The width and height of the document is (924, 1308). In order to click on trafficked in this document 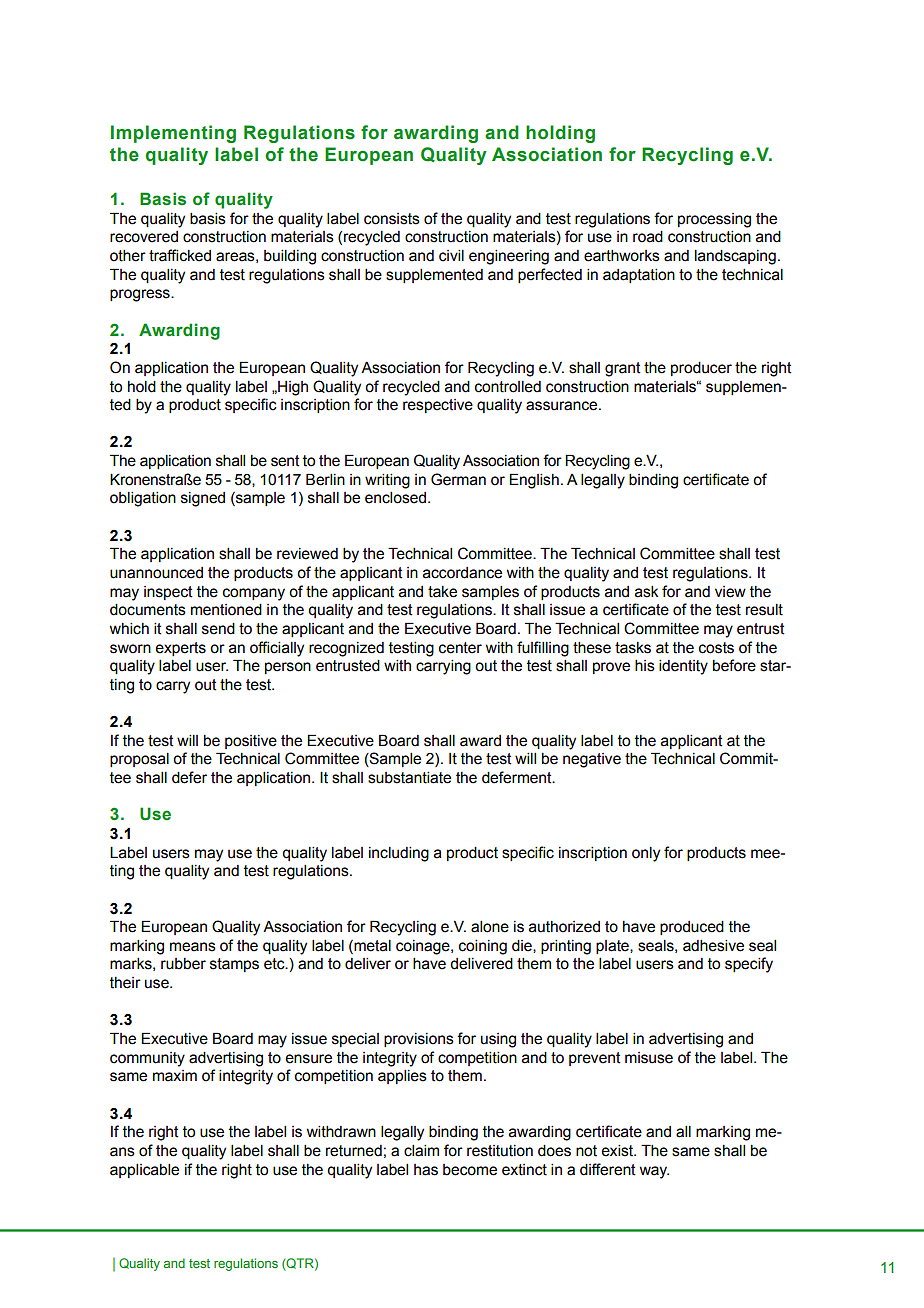, I will do `click(180, 255)`.
